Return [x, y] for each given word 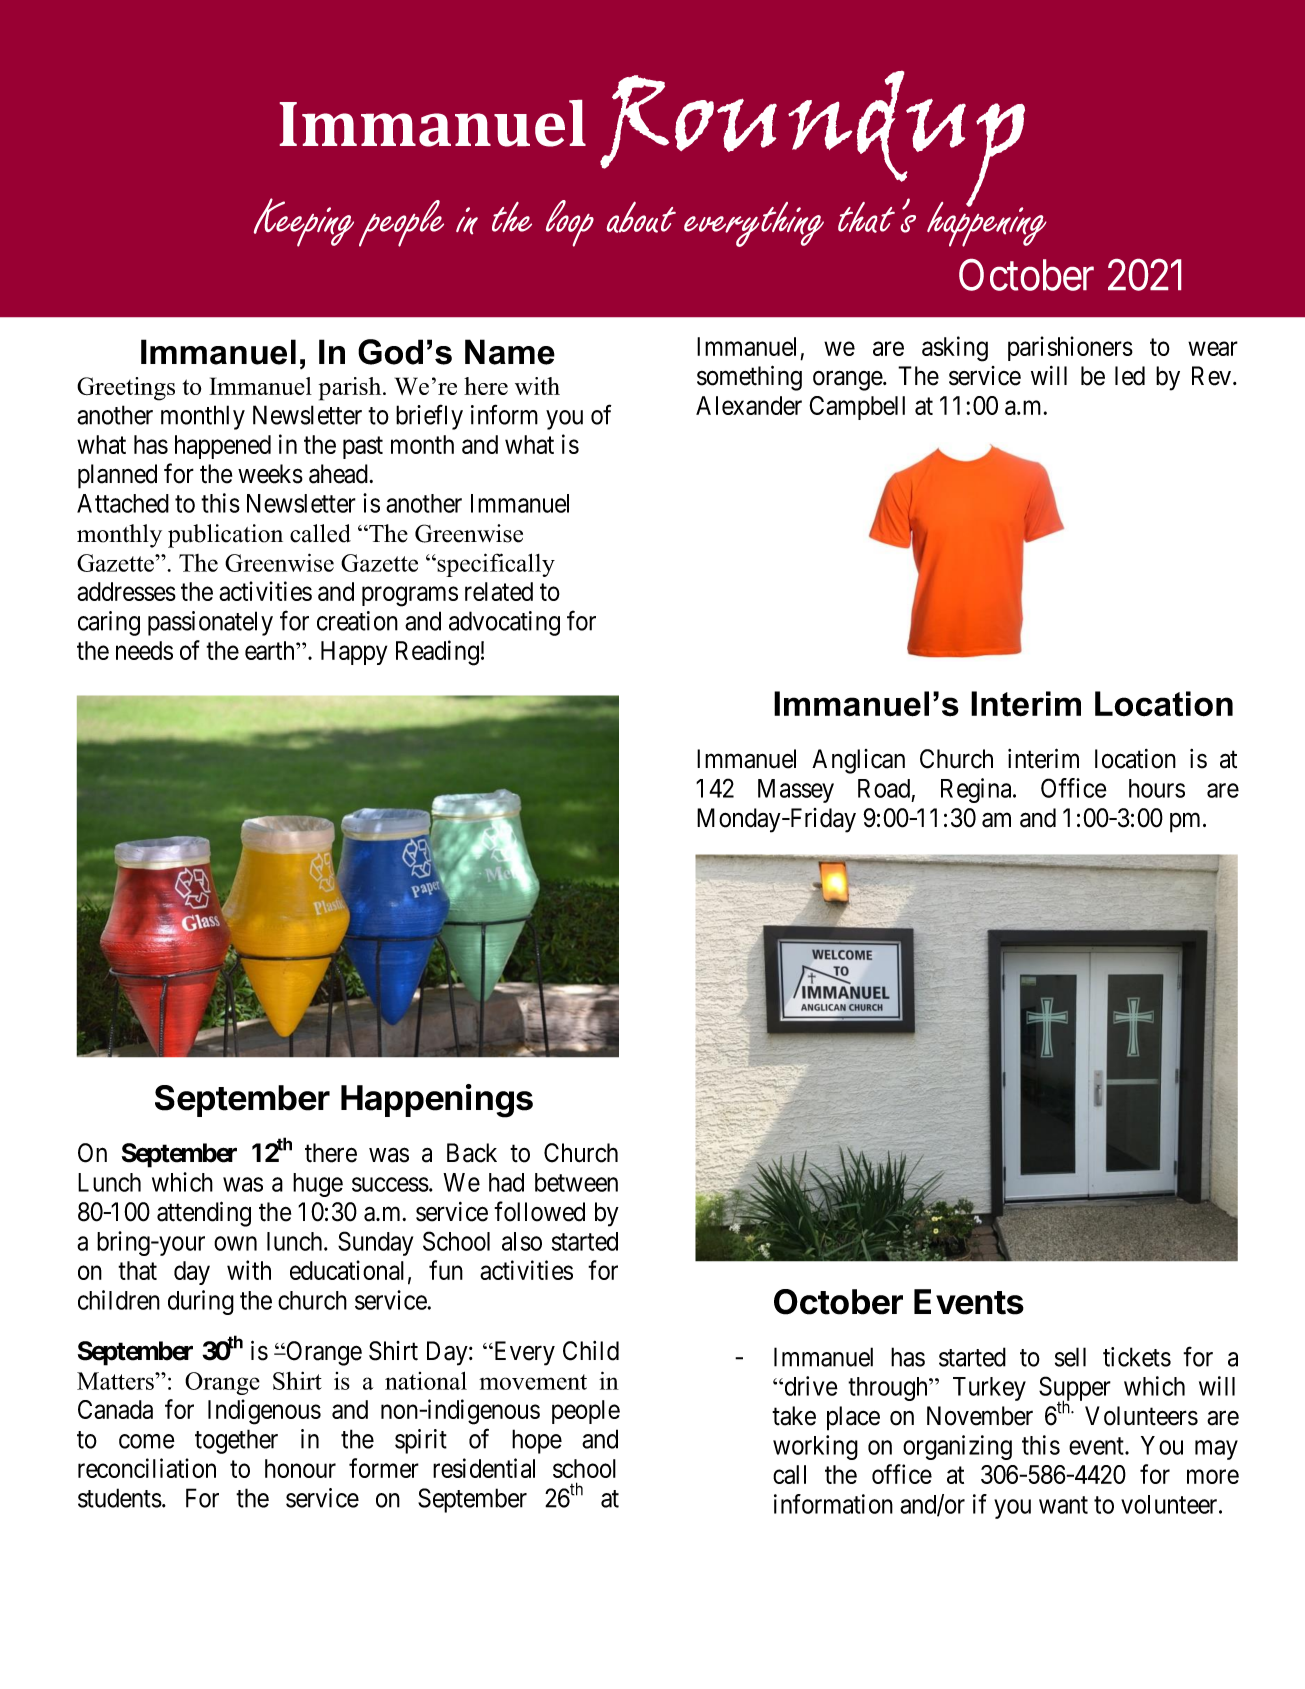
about [641, 217]
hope [537, 1441]
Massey [796, 791]
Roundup [812, 140]
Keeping [304, 222]
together [236, 1441]
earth [271, 650]
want [1063, 1505]
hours [1157, 788]
